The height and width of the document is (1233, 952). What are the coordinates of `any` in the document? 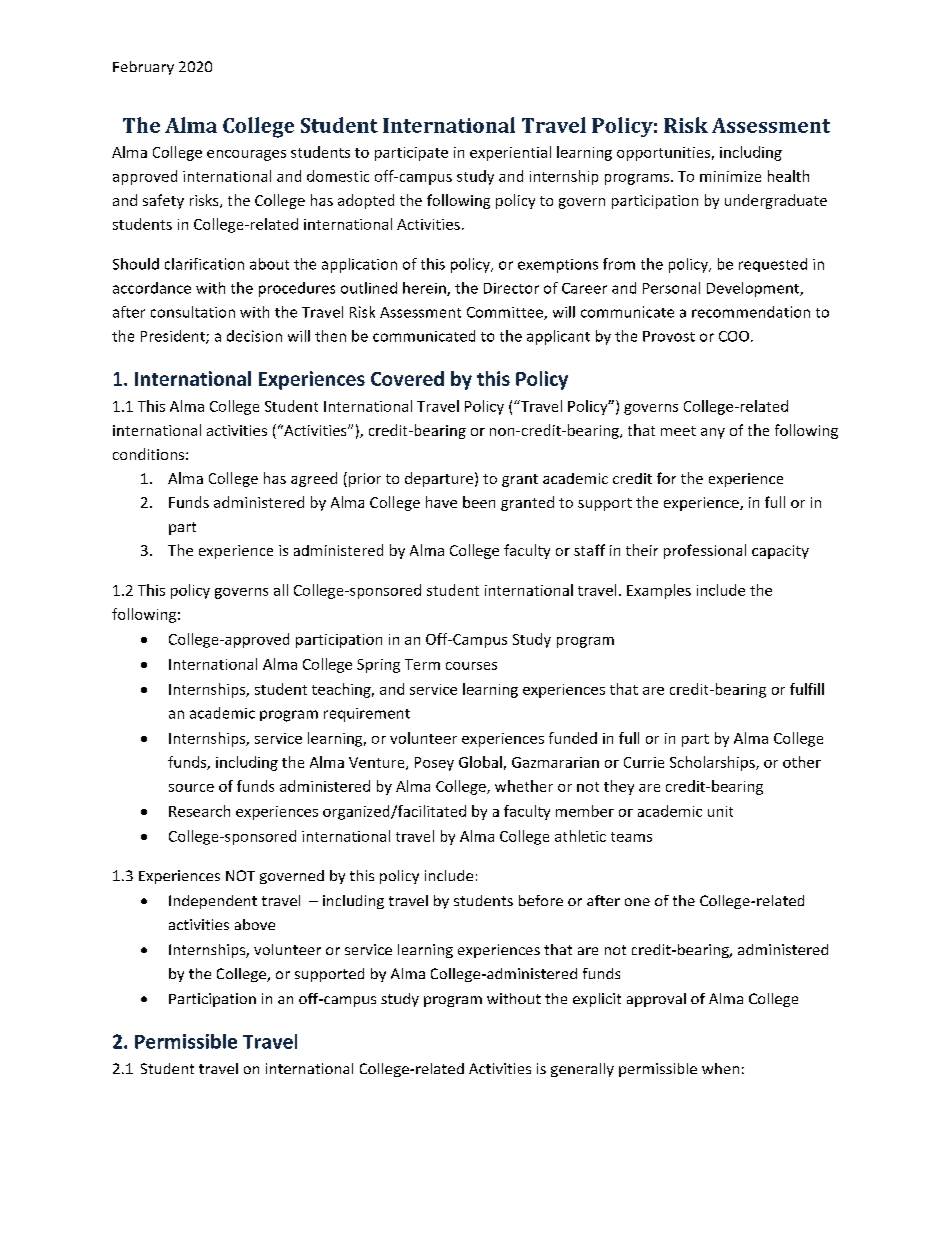 It's located at (713, 433).
